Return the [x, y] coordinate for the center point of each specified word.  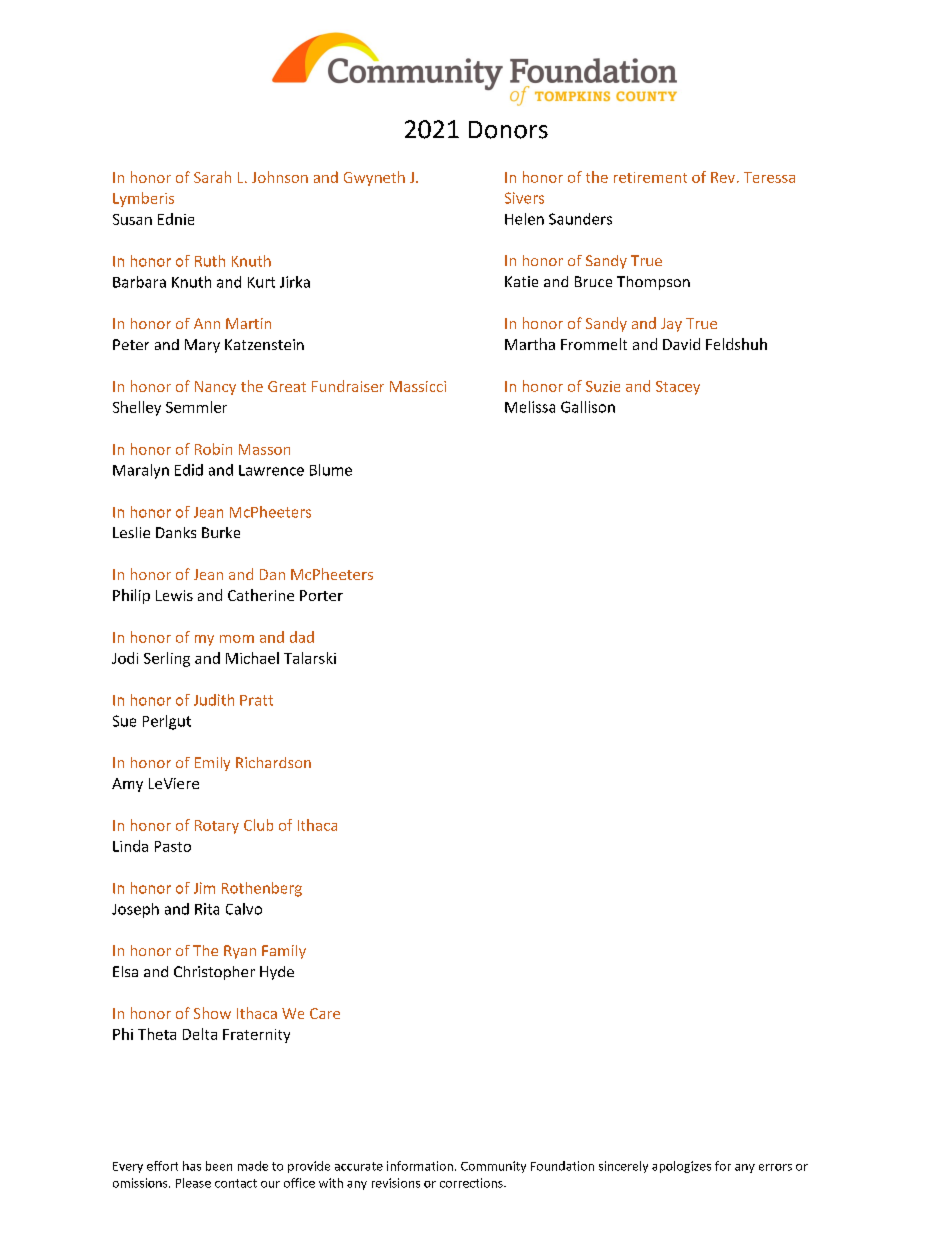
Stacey [678, 388]
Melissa [530, 407]
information [420, 1166]
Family [284, 952]
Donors [508, 130]
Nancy [215, 388]
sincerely [623, 1167]
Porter [321, 595]
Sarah [212, 177]
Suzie [603, 386]
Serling [167, 659]
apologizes [681, 1167]
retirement [650, 177]
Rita [207, 909]
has [192, 1166]
